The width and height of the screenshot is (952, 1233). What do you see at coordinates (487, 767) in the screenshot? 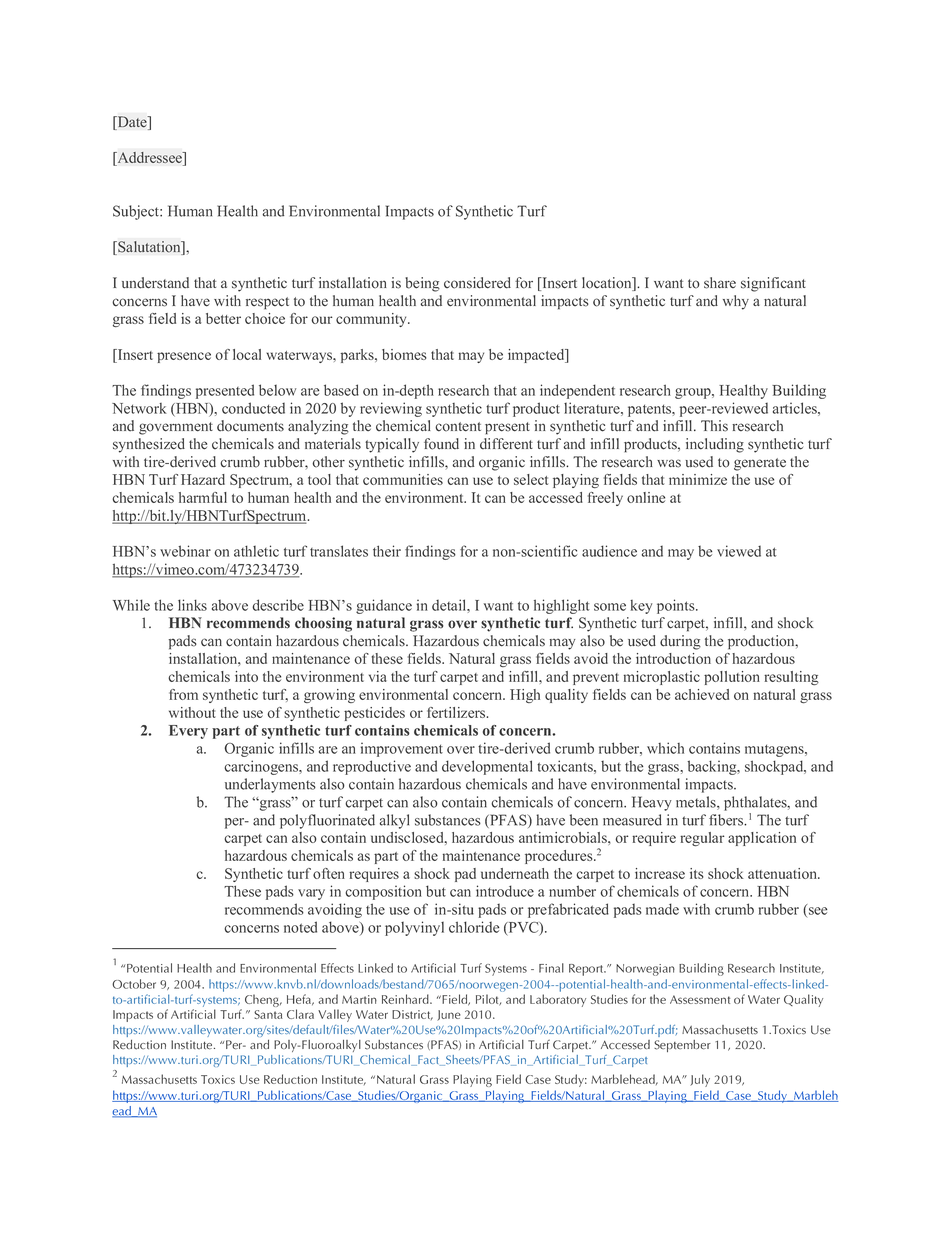
I see `developmental` at bounding box center [487, 767].
